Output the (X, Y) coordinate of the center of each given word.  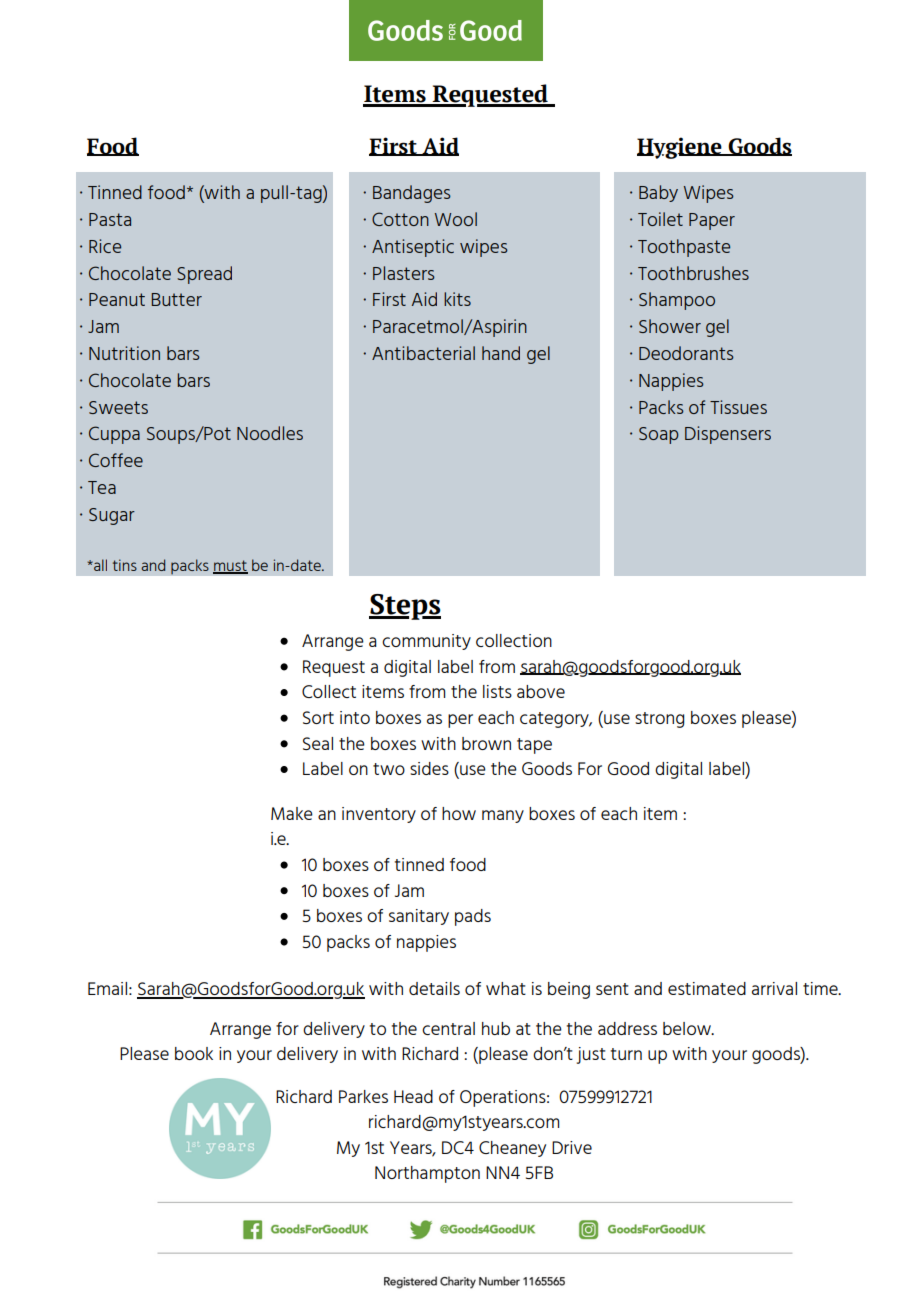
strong (659, 720)
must (230, 567)
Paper (712, 221)
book (194, 1053)
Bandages (412, 194)
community (426, 642)
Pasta (110, 219)
